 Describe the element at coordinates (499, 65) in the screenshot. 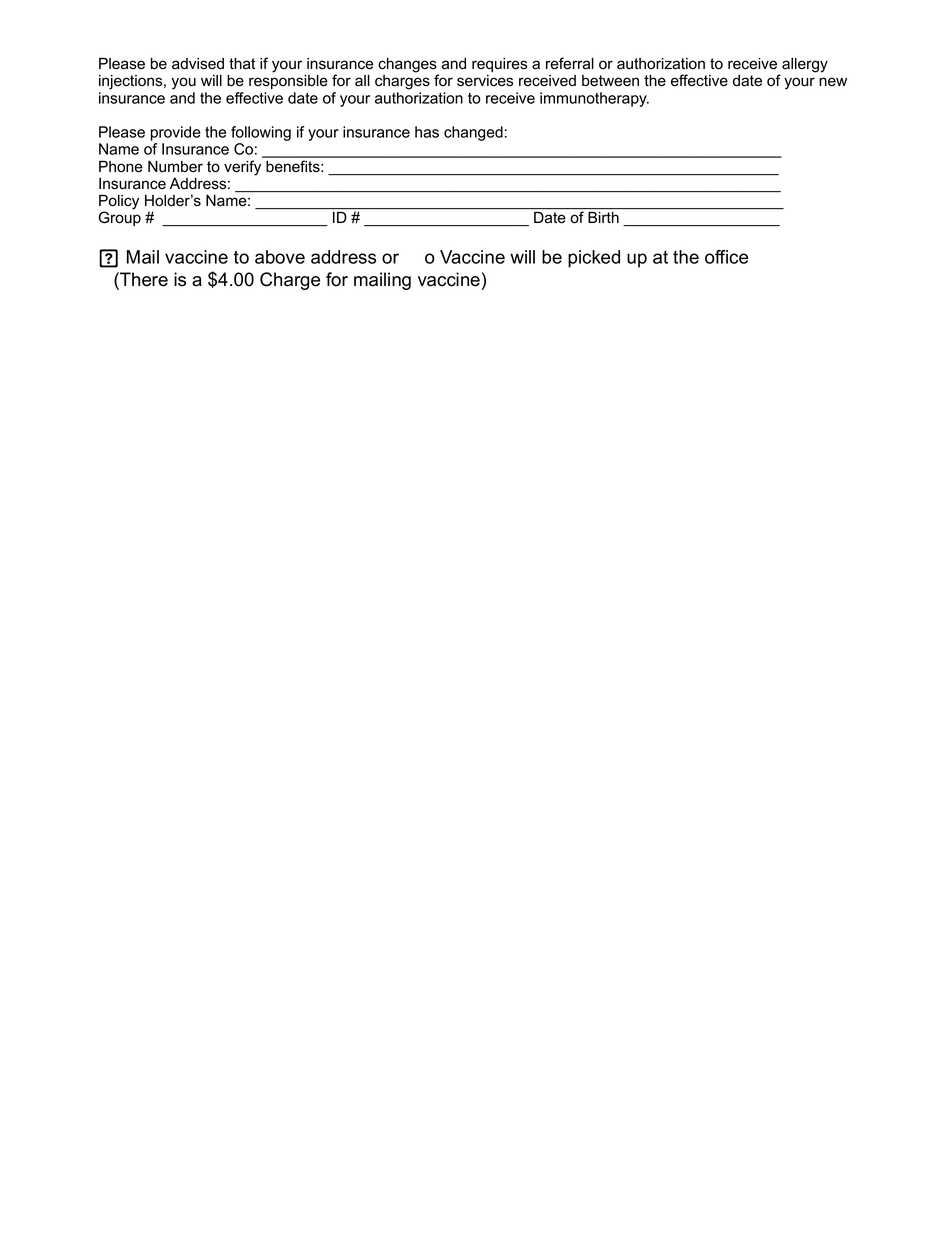

I see `requires` at that location.
